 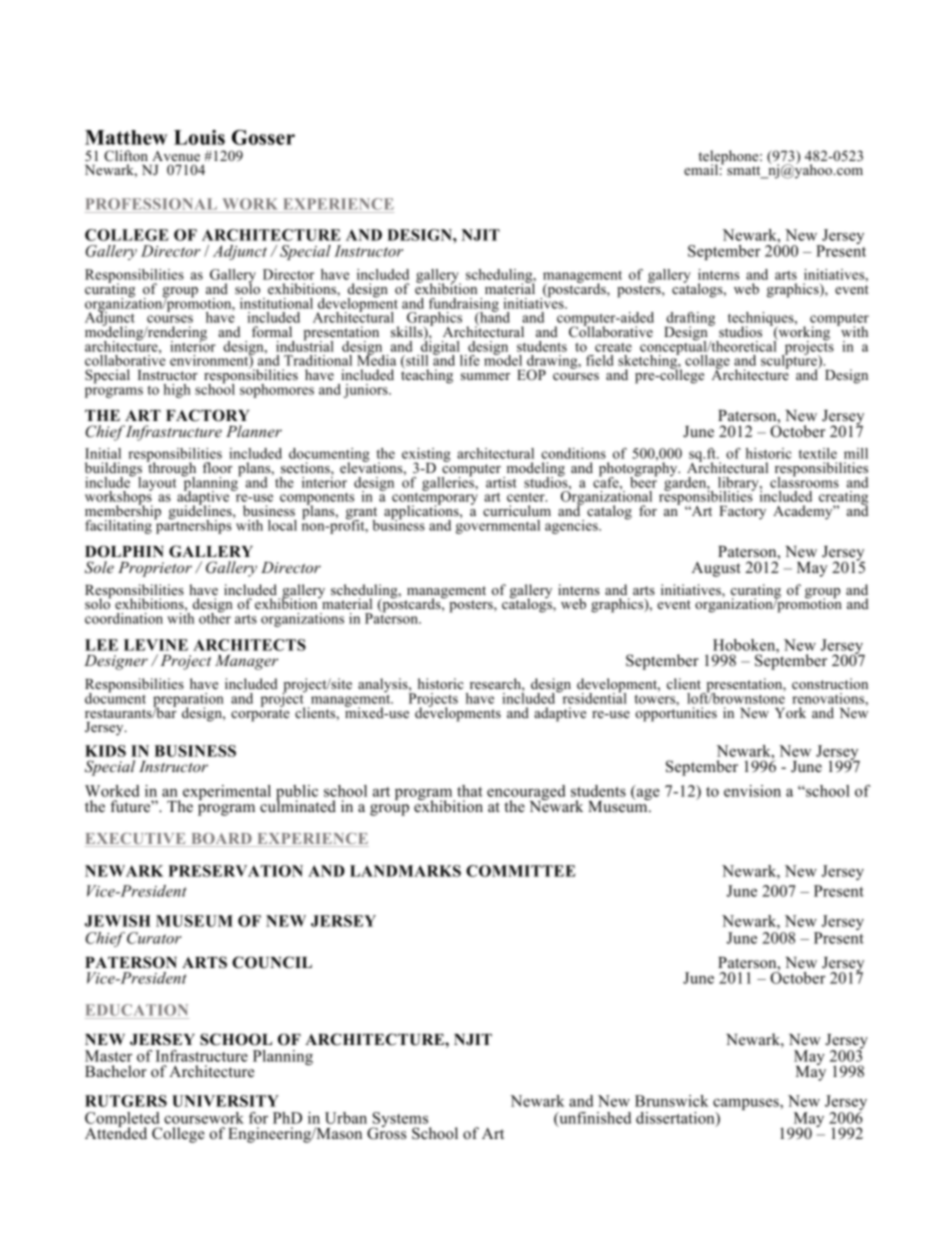 I want to click on fundraising, so click(x=464, y=306).
